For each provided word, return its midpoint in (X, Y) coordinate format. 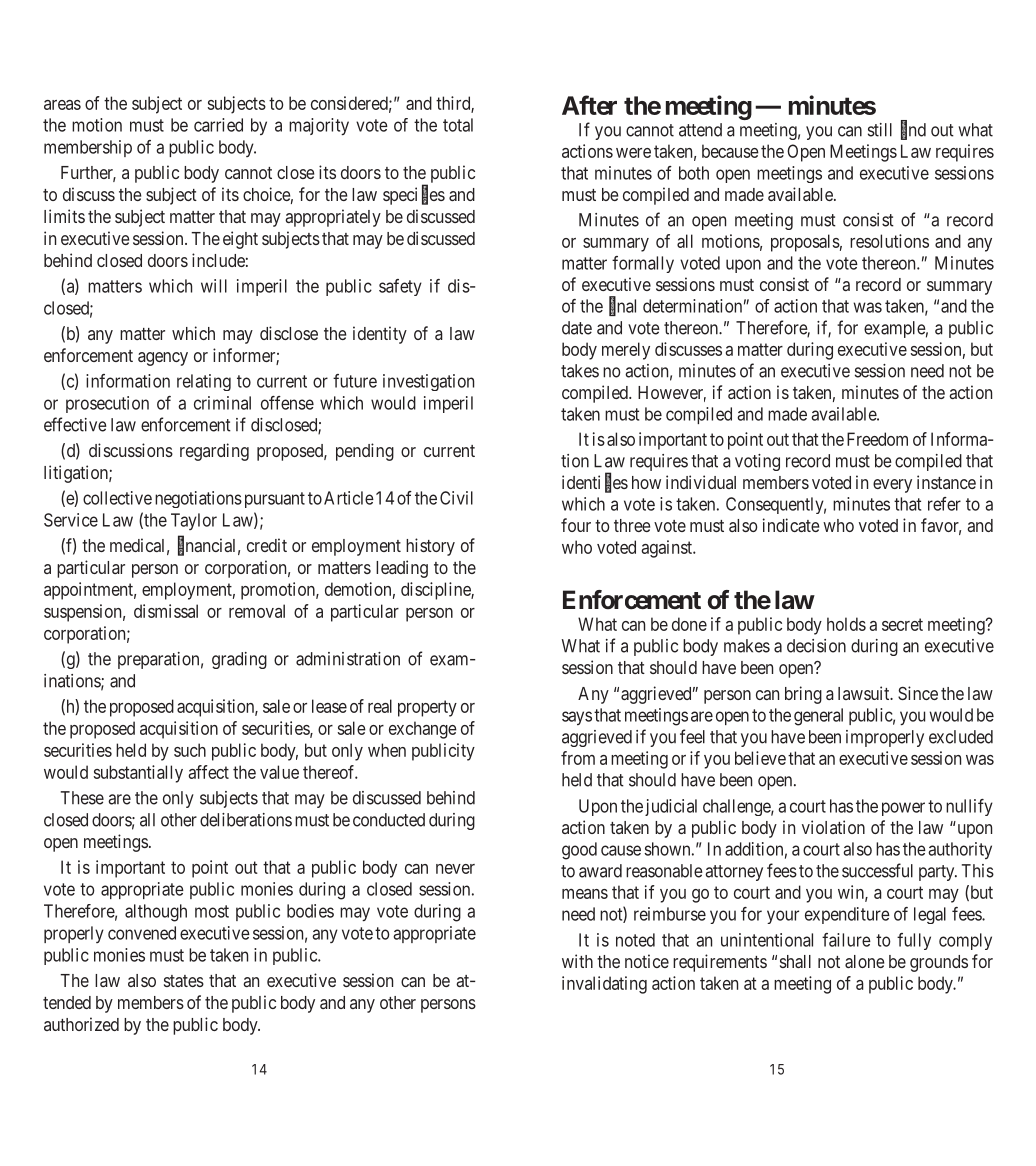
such (190, 750)
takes (580, 371)
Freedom (877, 439)
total (458, 125)
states (184, 981)
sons (460, 1004)
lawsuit (865, 693)
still (880, 130)
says (577, 718)
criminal (222, 403)
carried (218, 125)
